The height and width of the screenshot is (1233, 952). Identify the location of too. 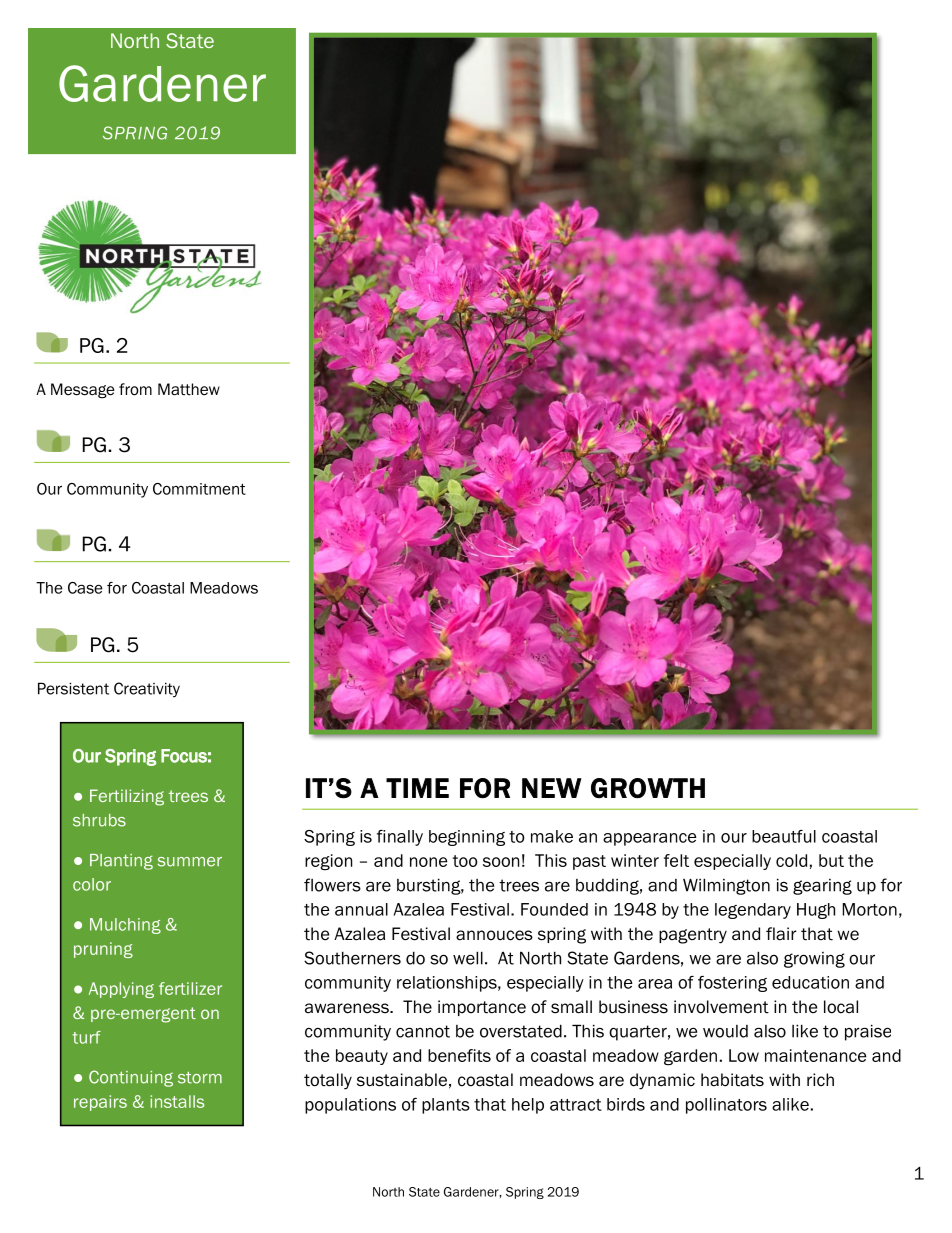
(465, 861).
